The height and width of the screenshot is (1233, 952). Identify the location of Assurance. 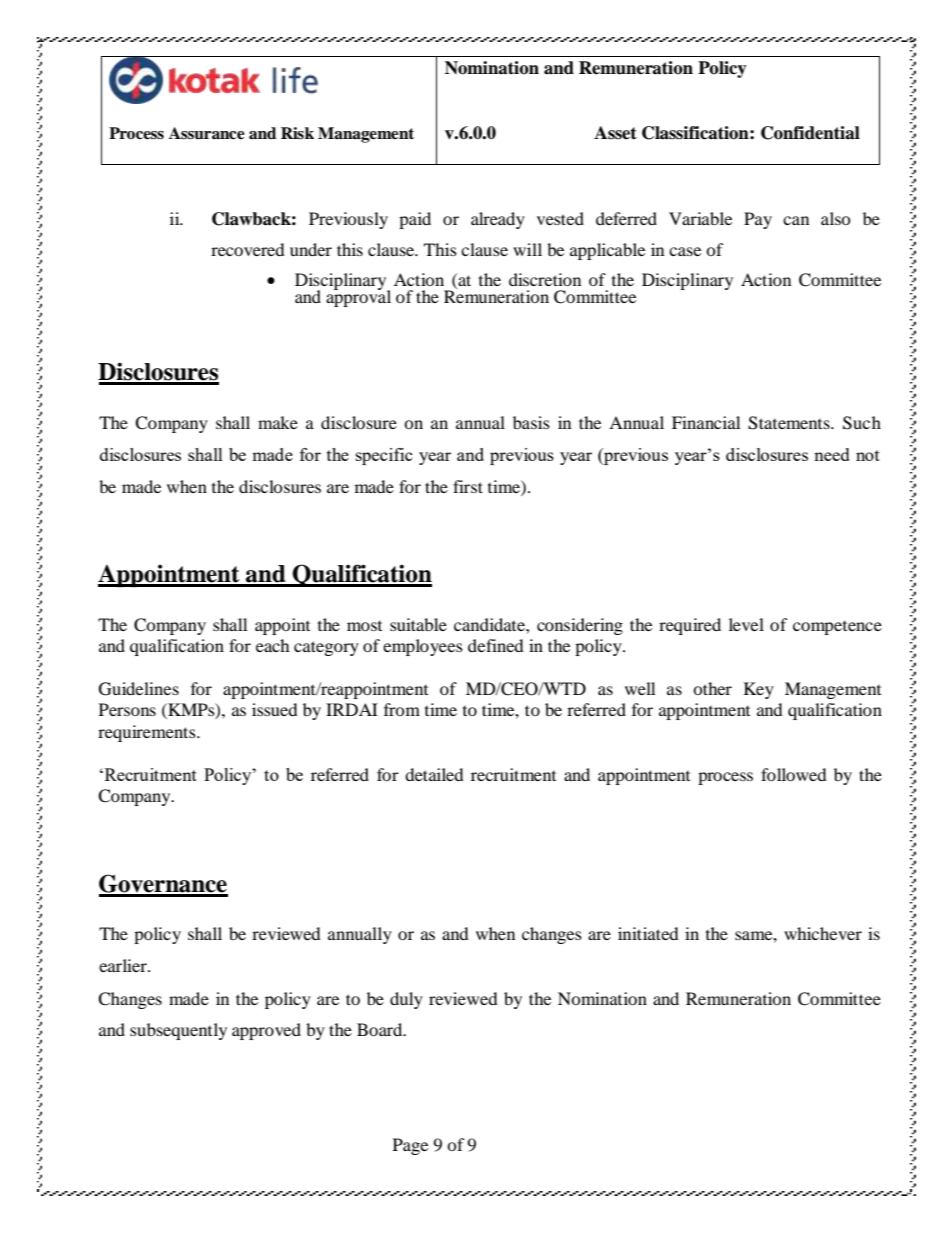
(207, 133).
